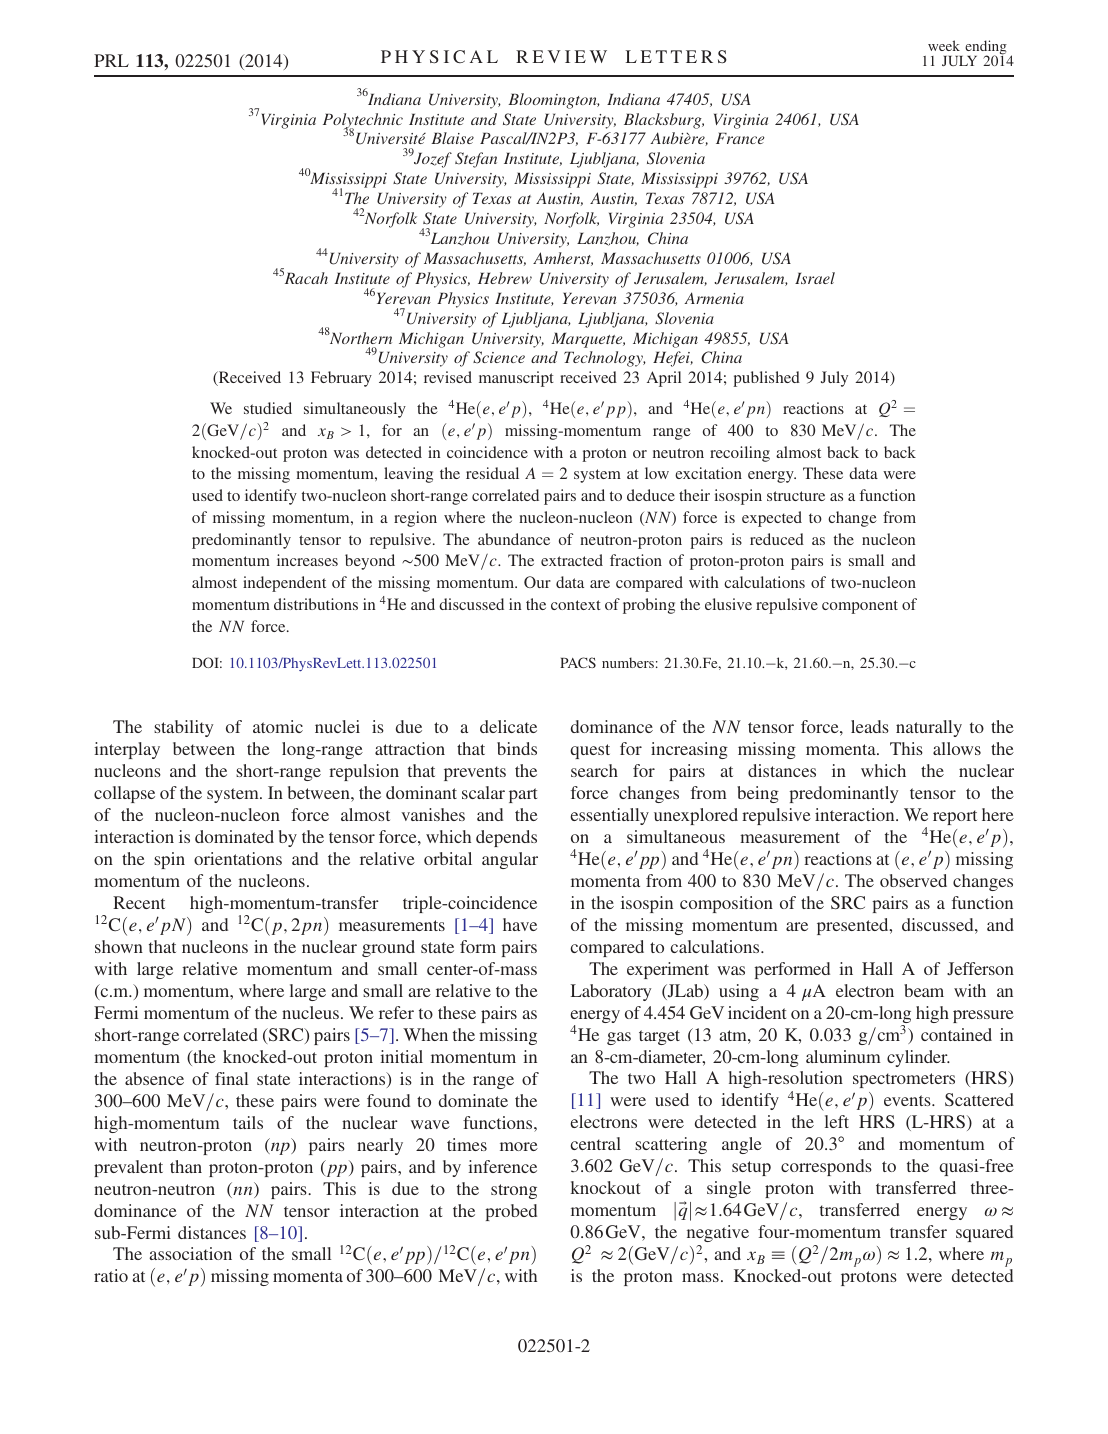 This document has height=1434, width=1108. Describe the element at coordinates (111, 60) in the document. I see `PRL` at that location.
